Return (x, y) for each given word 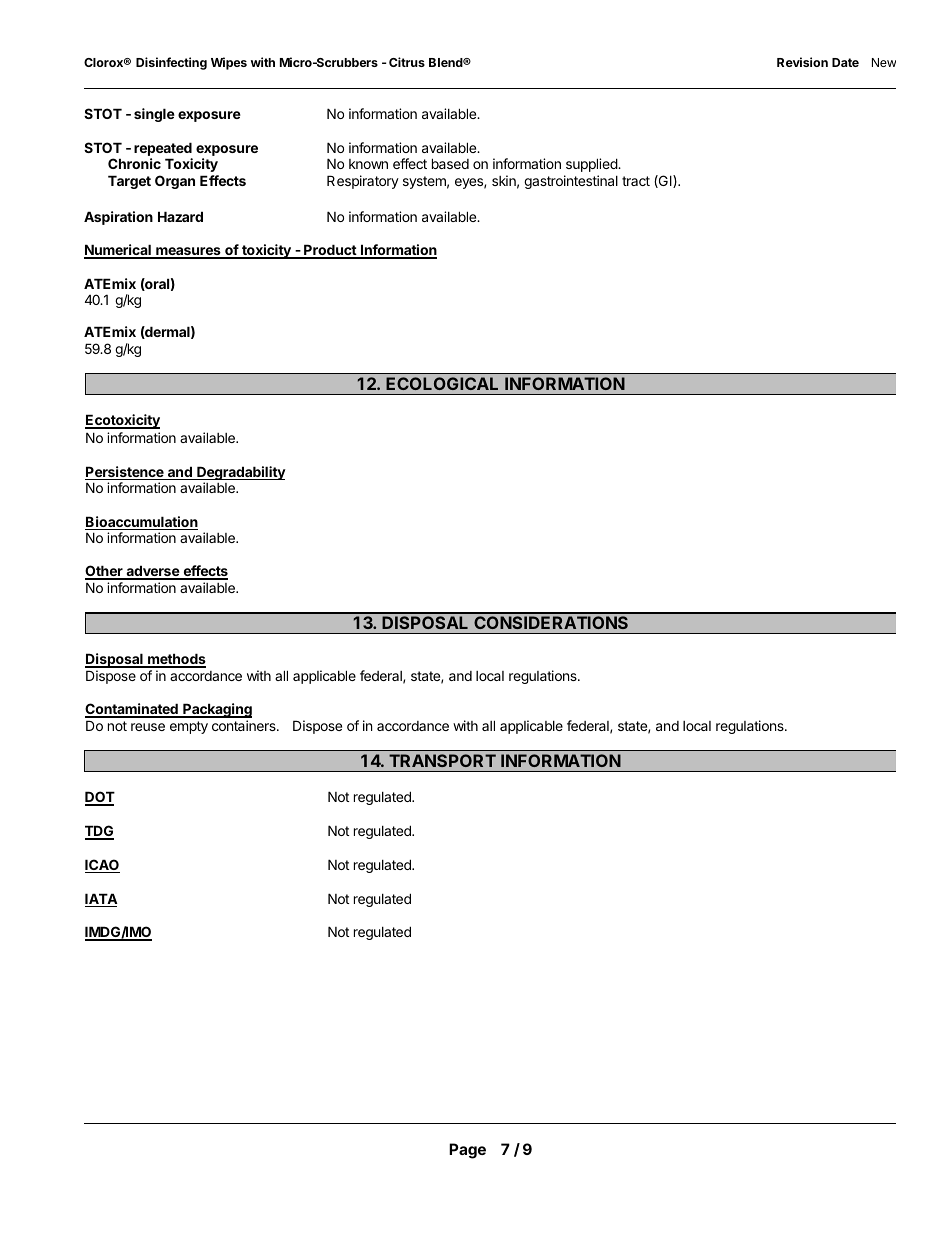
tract (636, 181)
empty (189, 727)
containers (245, 725)
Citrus (407, 62)
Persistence (125, 473)
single (154, 115)
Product (330, 251)
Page (467, 1151)
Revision (802, 62)
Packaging (216, 710)
